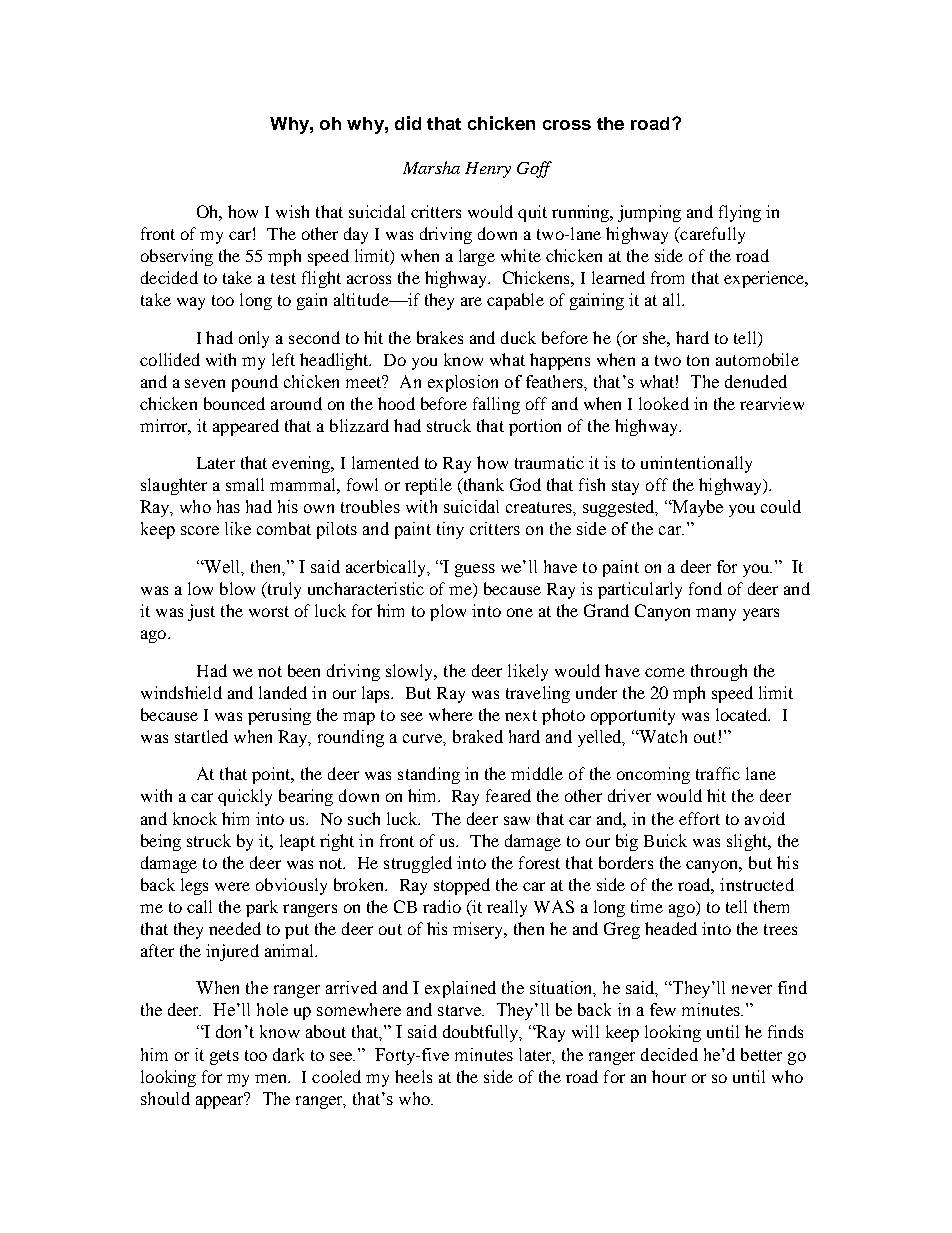 The width and height of the document is (952, 1233). Describe the element at coordinates (224, 1057) in the document. I see `gets` at that location.
